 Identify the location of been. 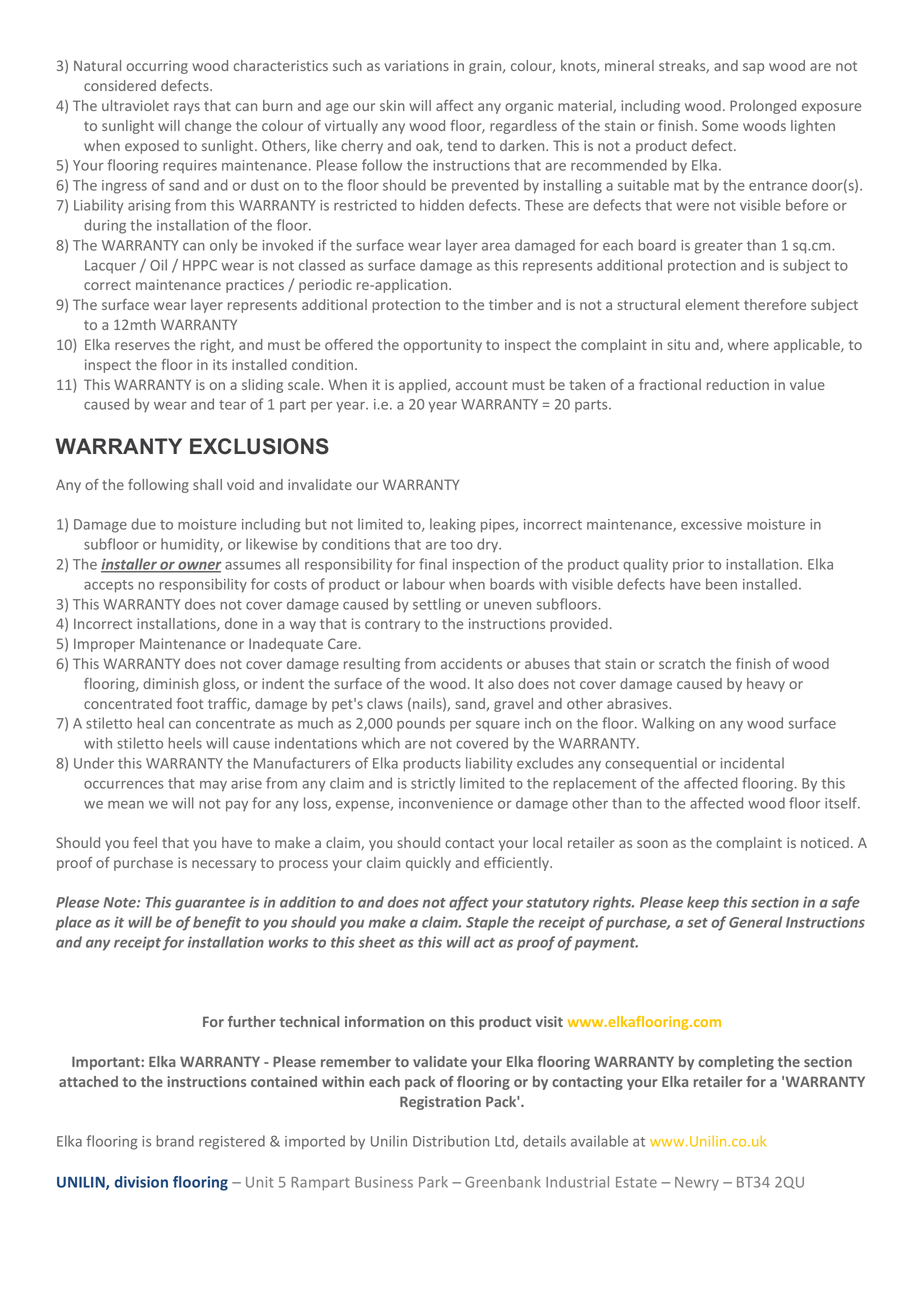
(721, 584).
